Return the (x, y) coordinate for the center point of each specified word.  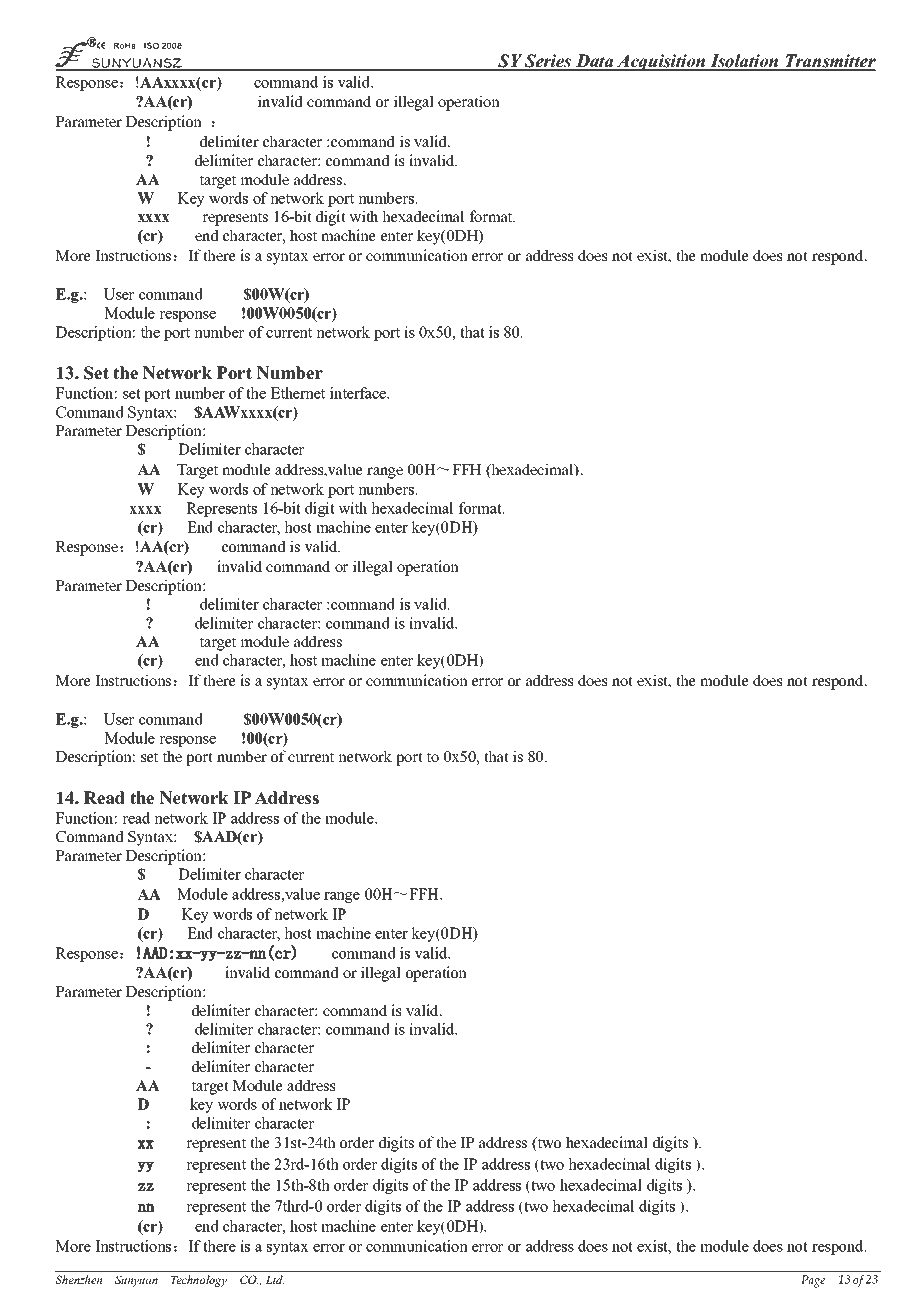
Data (594, 62)
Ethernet (298, 393)
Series (548, 62)
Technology (199, 1281)
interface (359, 393)
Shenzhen (78, 1279)
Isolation (744, 62)
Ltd (275, 1279)
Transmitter (829, 62)
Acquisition (661, 62)
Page (813, 1281)
